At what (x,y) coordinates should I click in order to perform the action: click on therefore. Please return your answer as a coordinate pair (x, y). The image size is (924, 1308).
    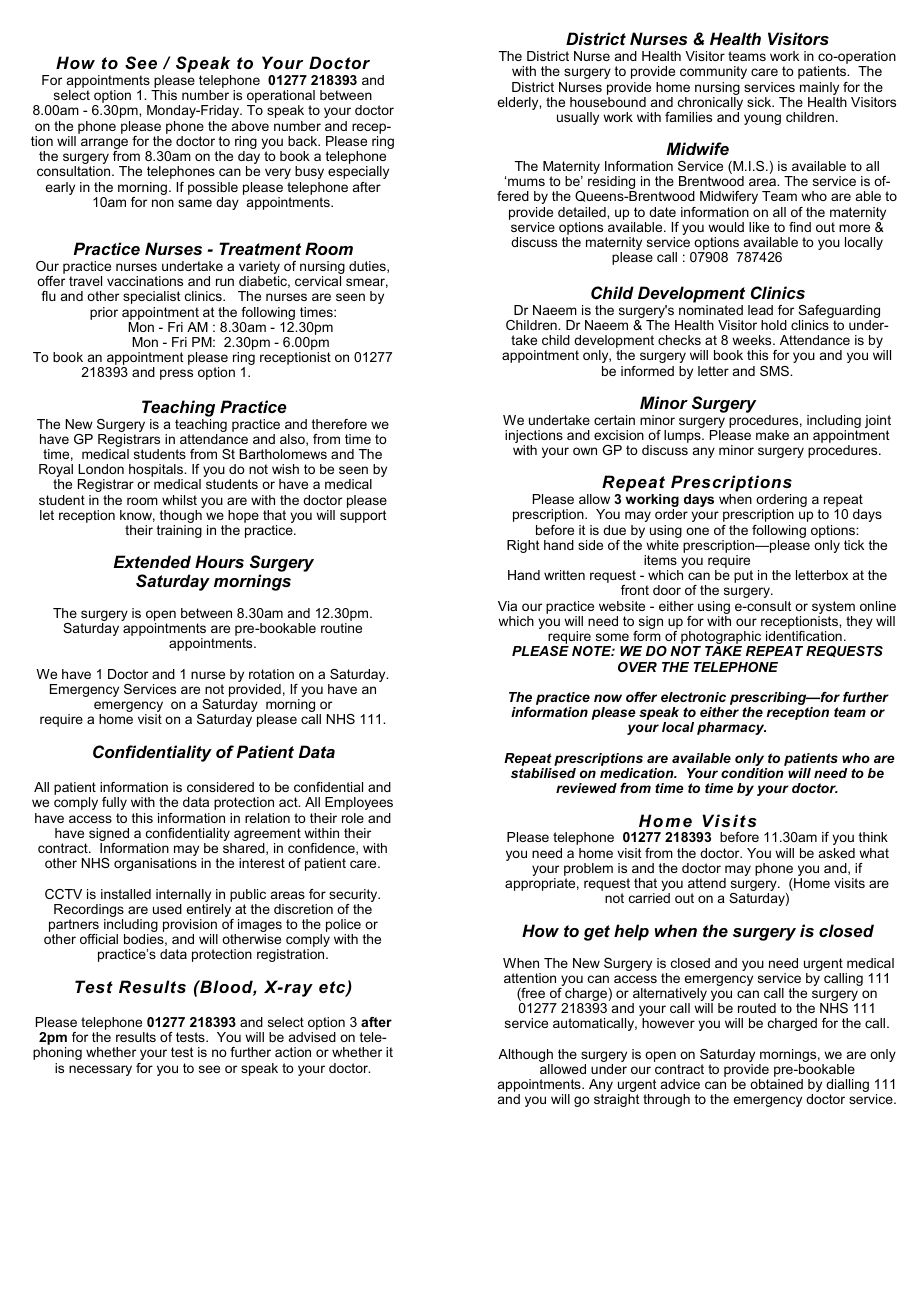
    Looking at the image, I should click on (339, 424).
